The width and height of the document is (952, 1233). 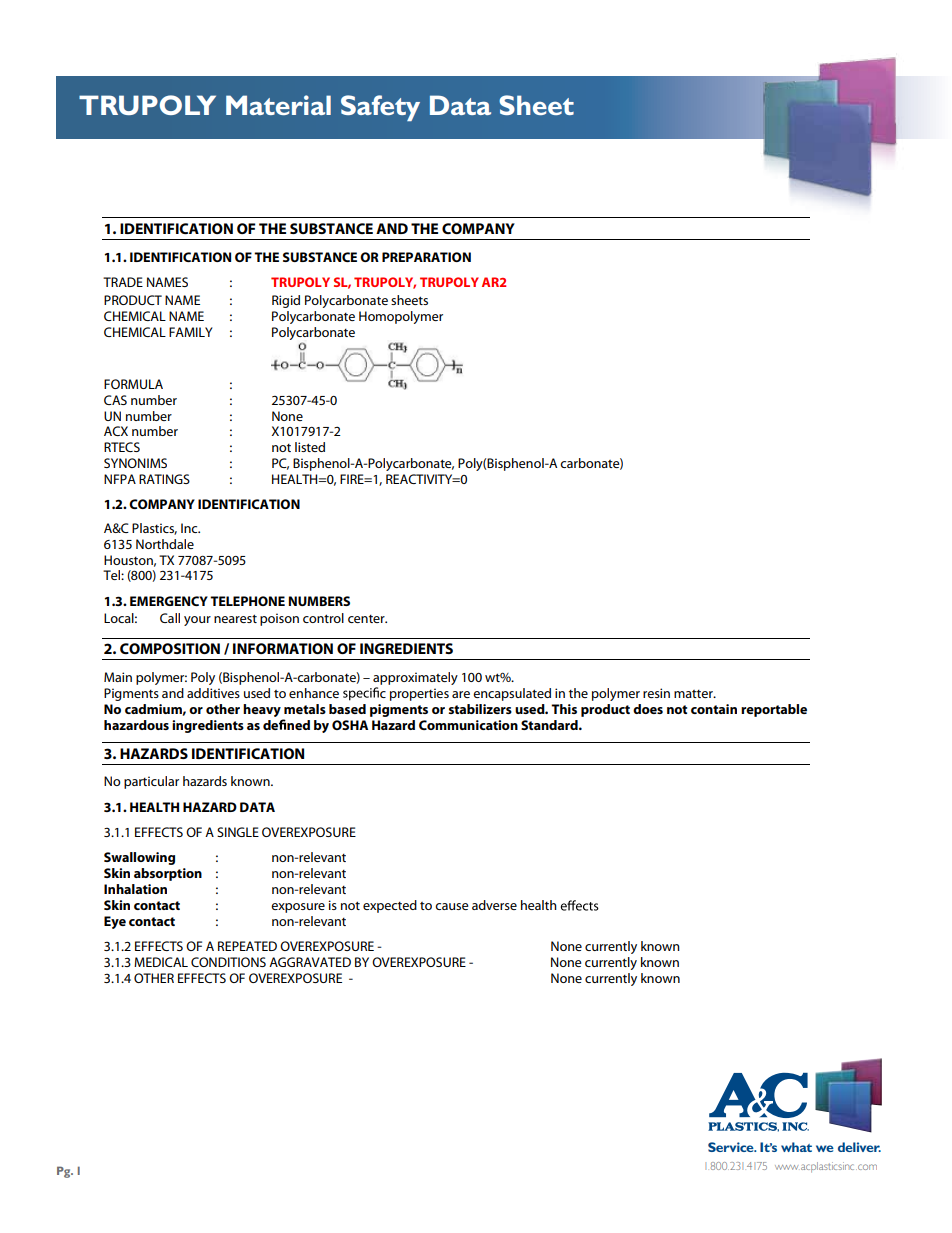 I want to click on PREPARATION, so click(x=426, y=257).
